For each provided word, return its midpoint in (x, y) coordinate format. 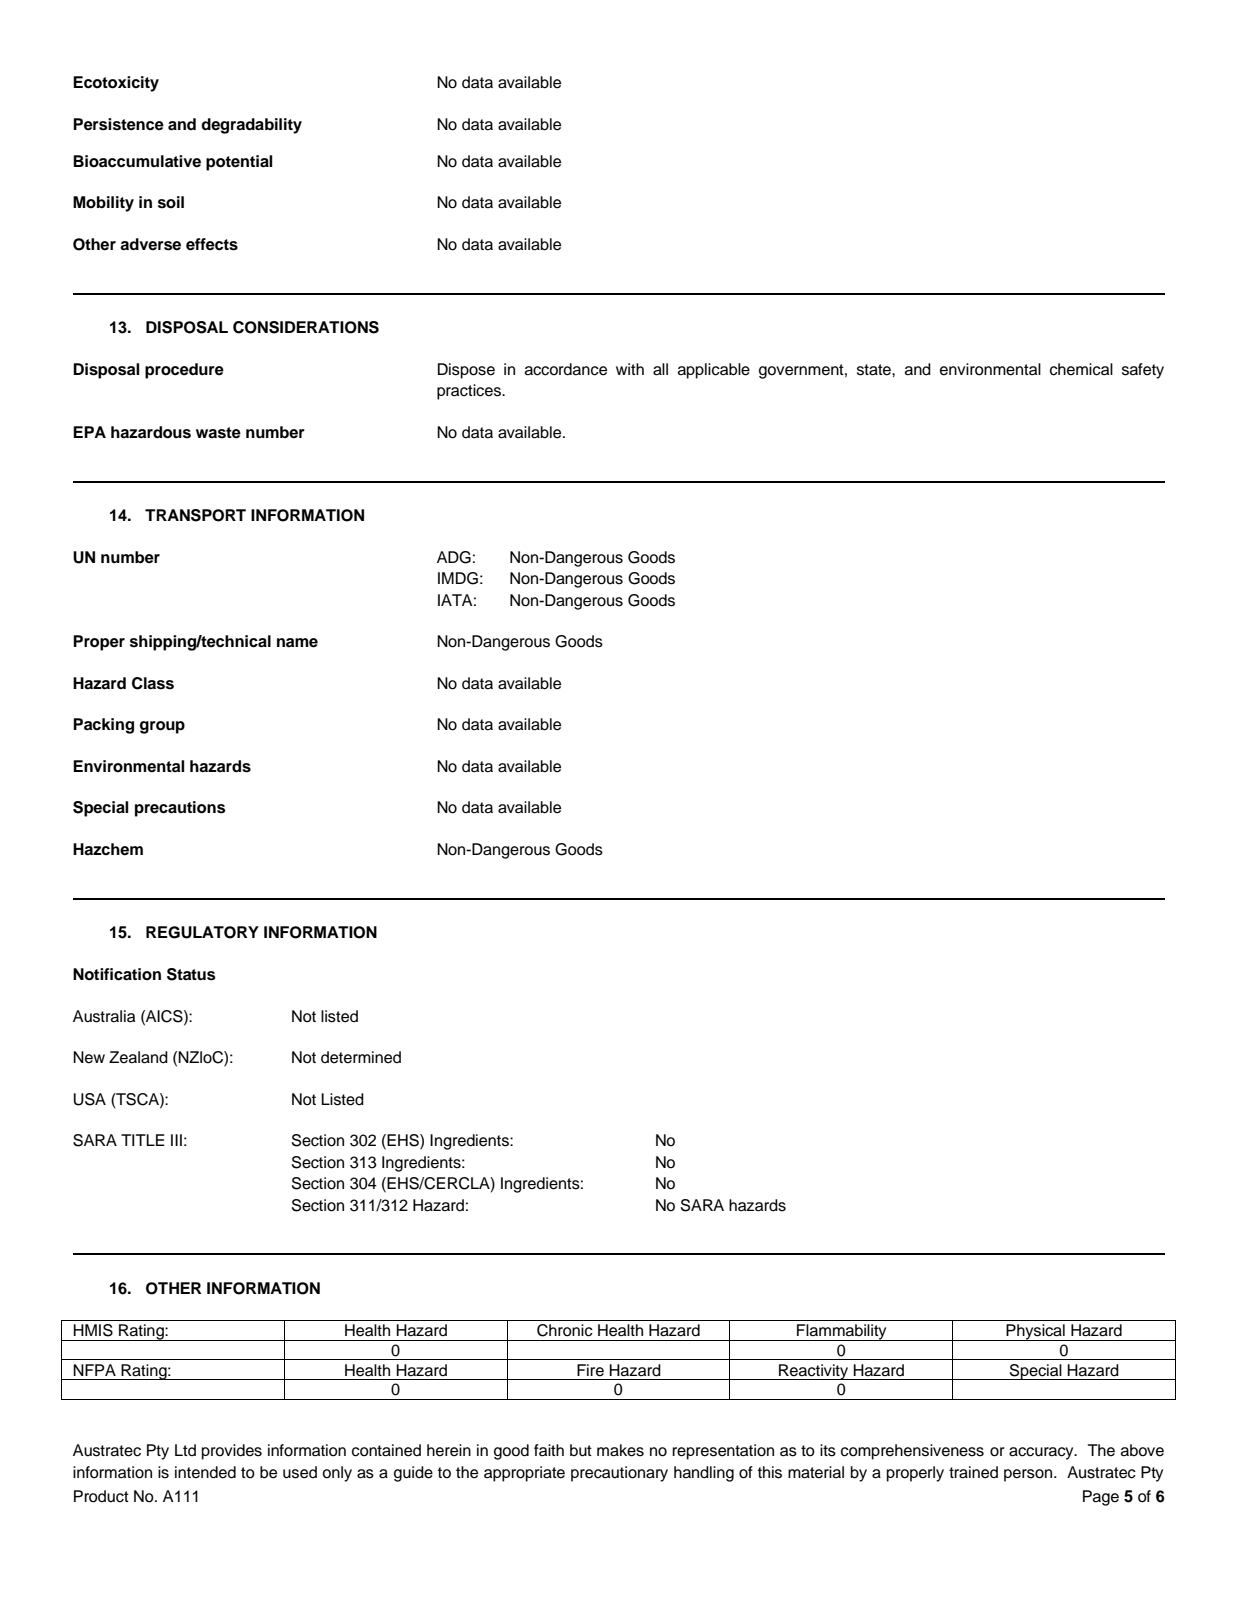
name (297, 643)
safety (1143, 371)
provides (232, 1452)
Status (191, 974)
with (630, 369)
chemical (1081, 369)
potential (239, 163)
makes (620, 1450)
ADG (454, 557)
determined (361, 1057)
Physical (1035, 1332)
